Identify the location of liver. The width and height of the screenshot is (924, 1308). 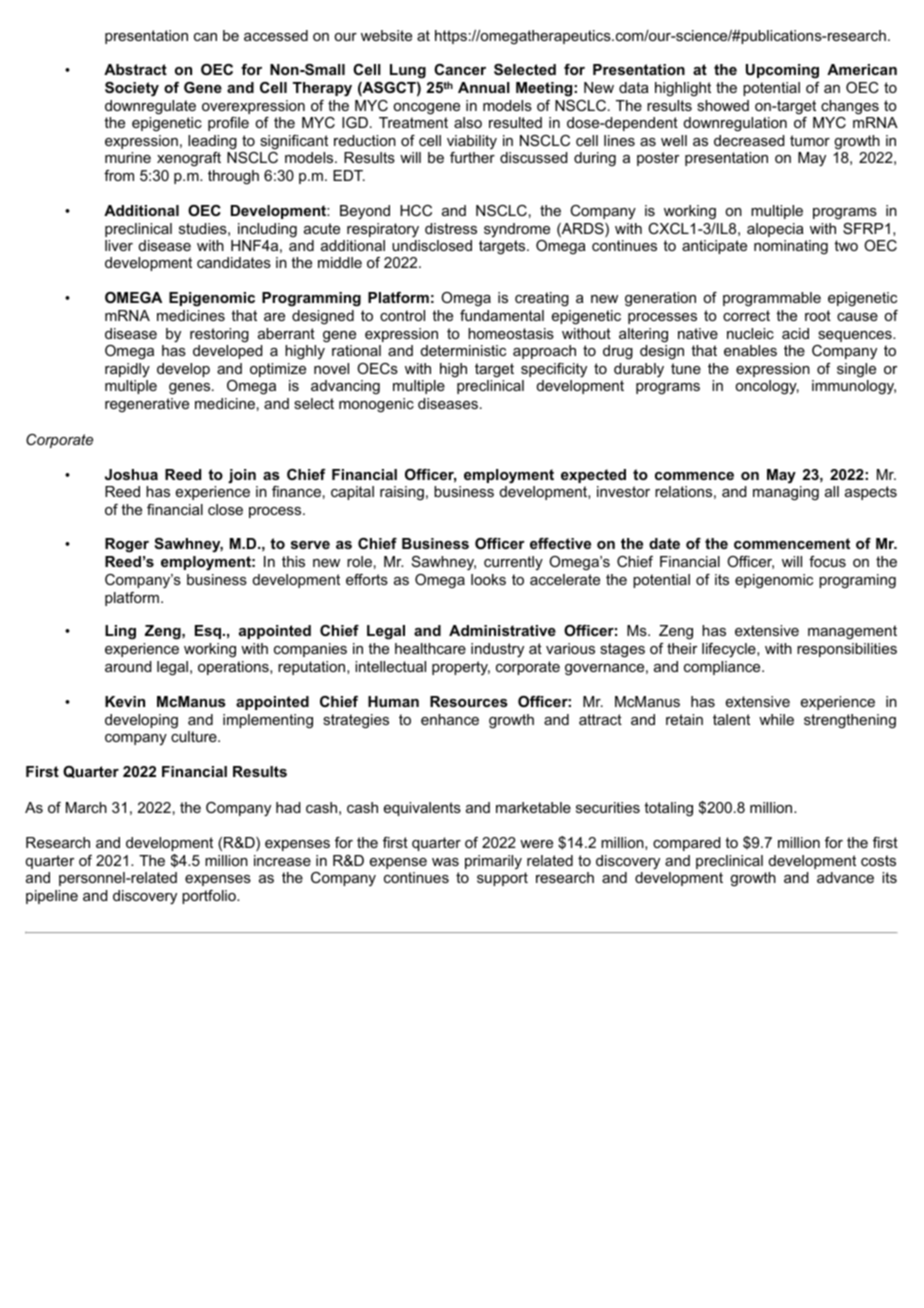
(119, 245).
